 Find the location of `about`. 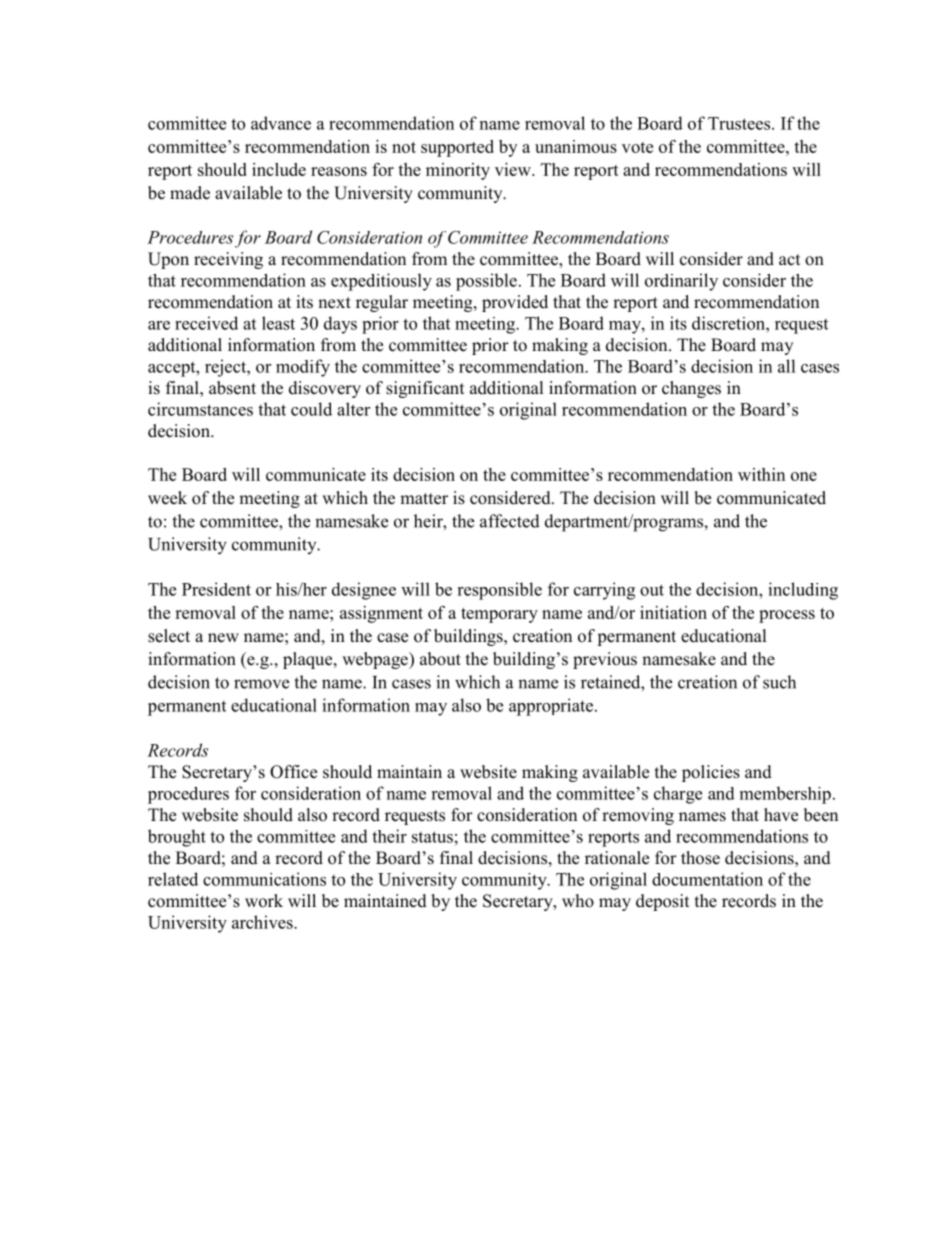

about is located at coordinates (440, 659).
